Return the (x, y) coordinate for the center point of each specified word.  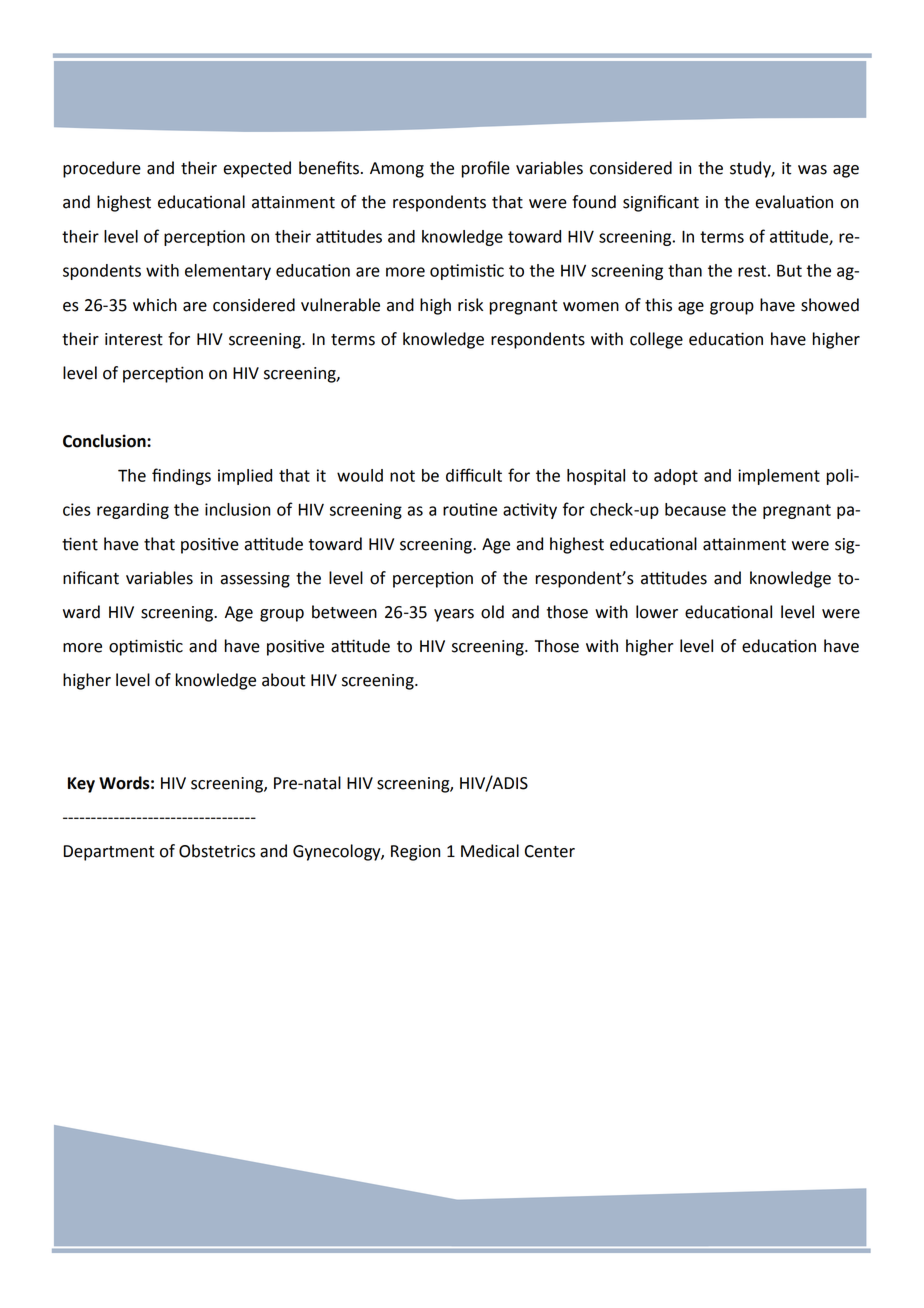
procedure (102, 169)
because (695, 509)
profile (485, 169)
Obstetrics (217, 851)
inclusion (237, 509)
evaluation (794, 202)
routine (470, 509)
